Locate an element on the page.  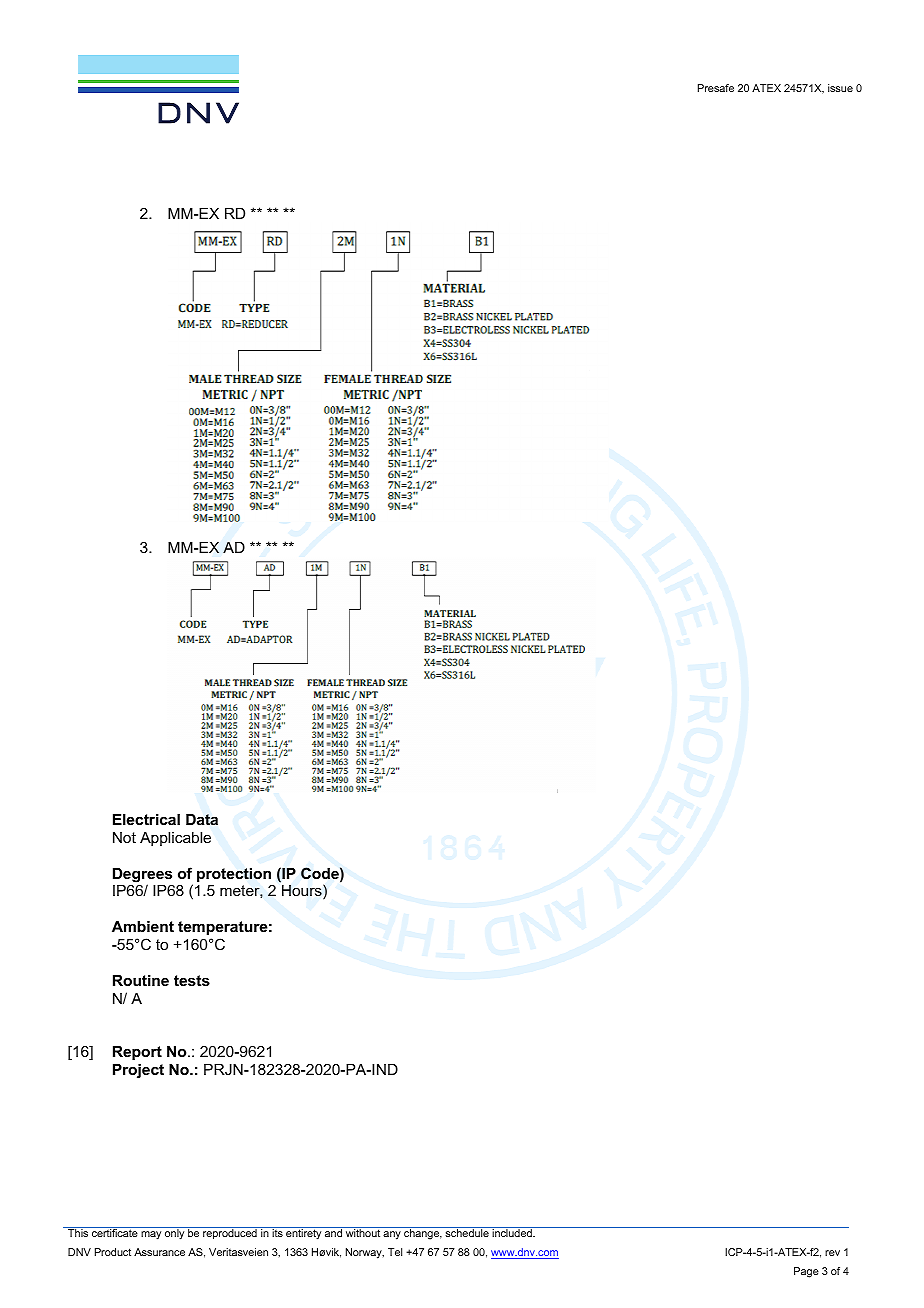
tests is located at coordinates (192, 980).
